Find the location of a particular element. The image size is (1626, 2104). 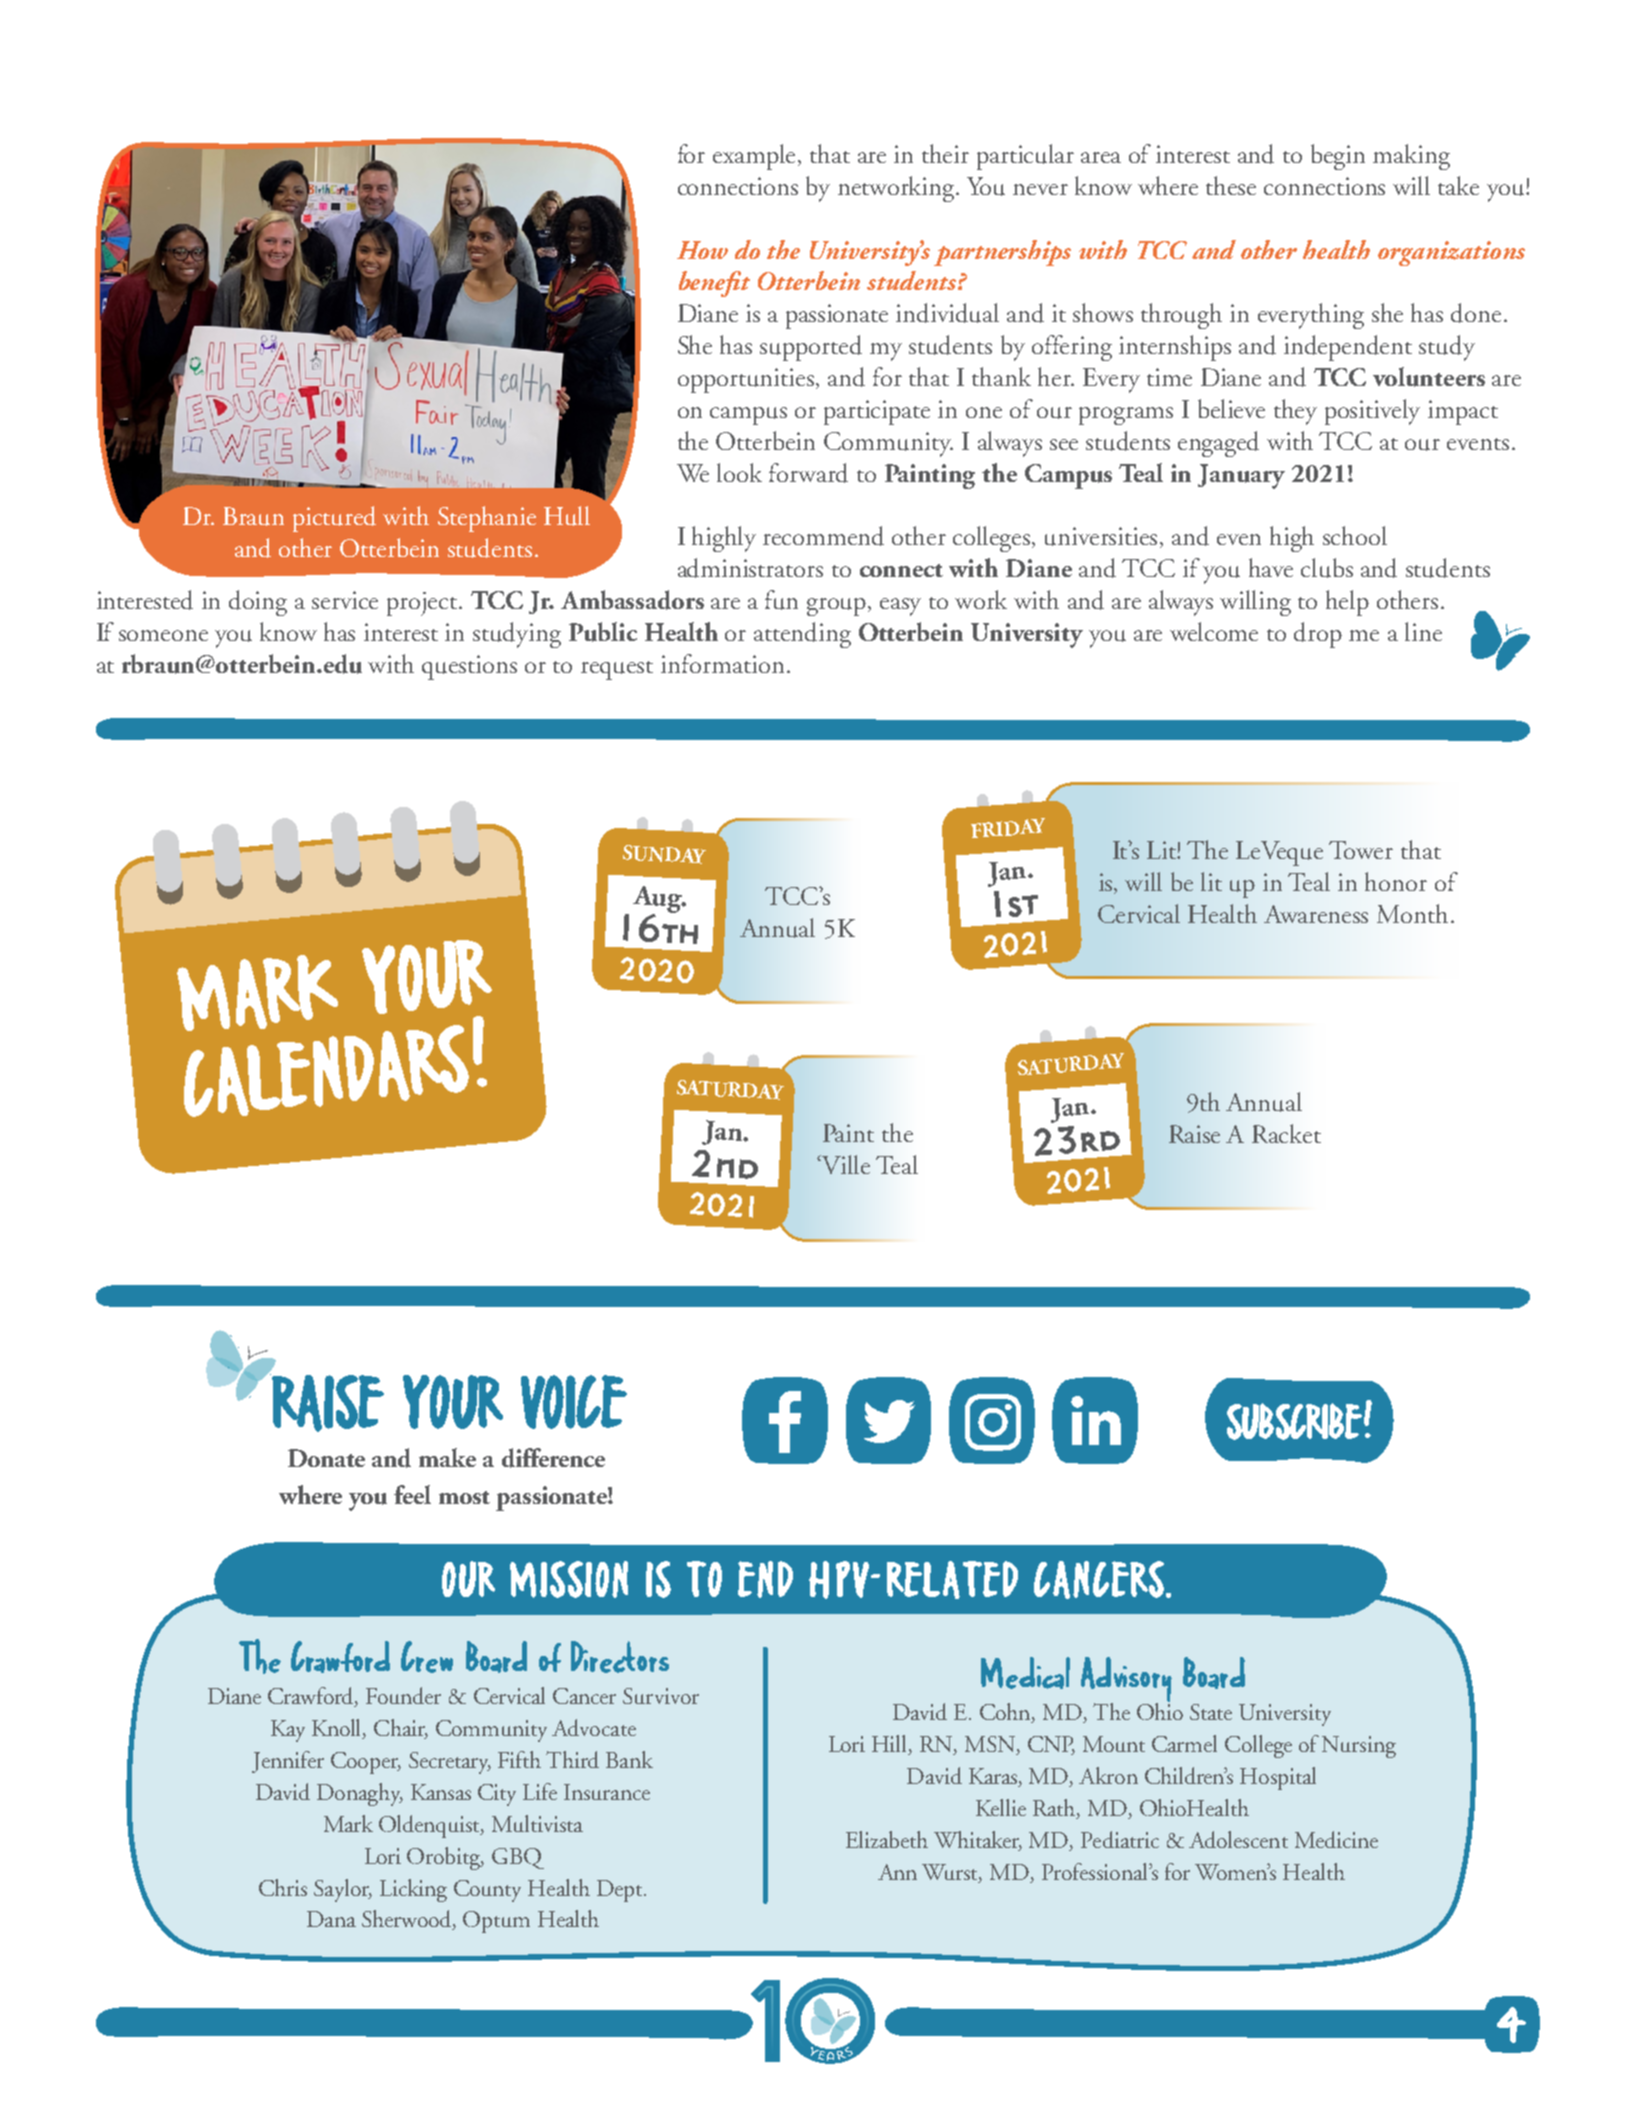

Month is located at coordinates (1412, 913).
